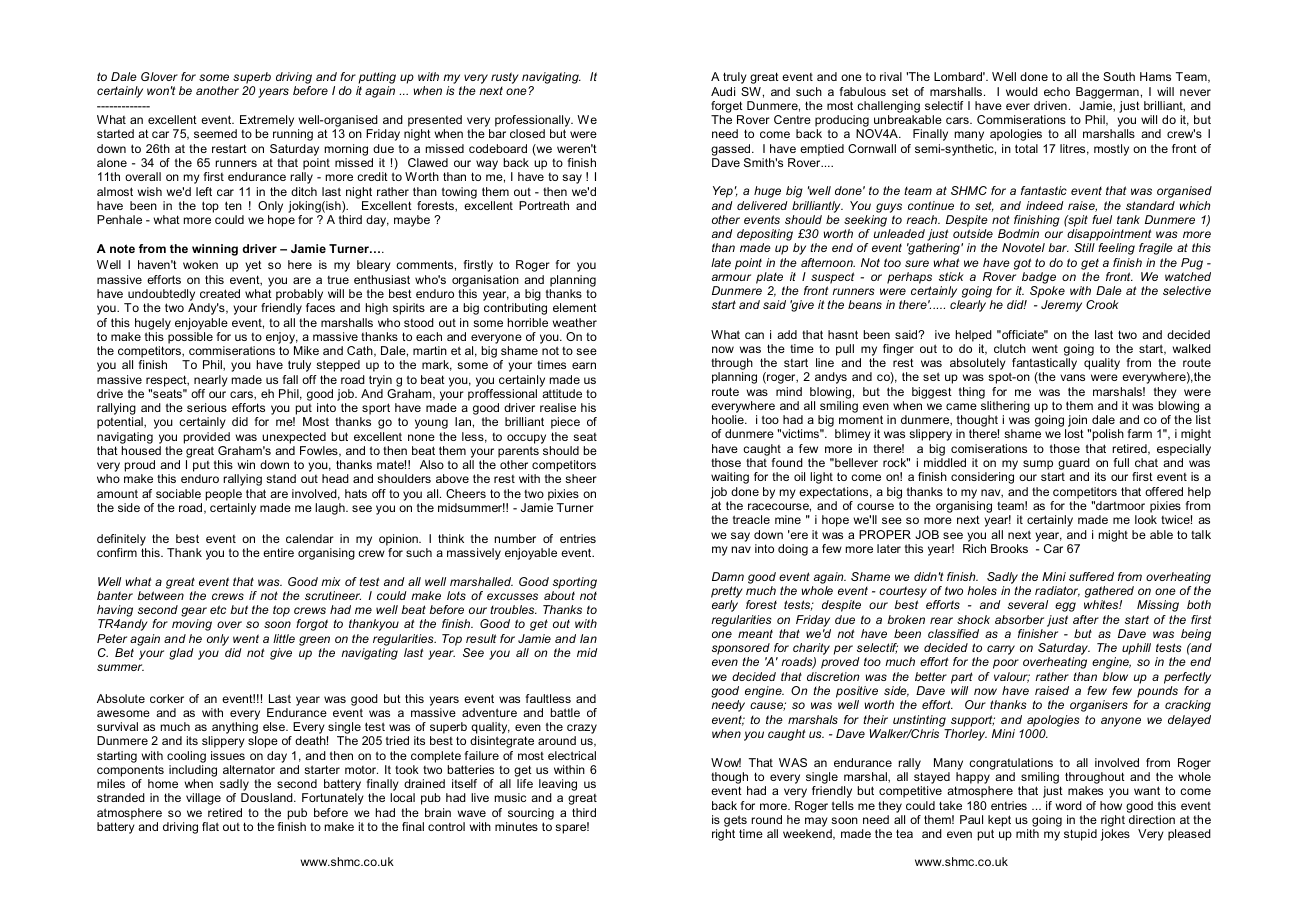 The width and height of the page is (1308, 924). What do you see at coordinates (723, 91) in the page?
I see `Audi` at bounding box center [723, 91].
